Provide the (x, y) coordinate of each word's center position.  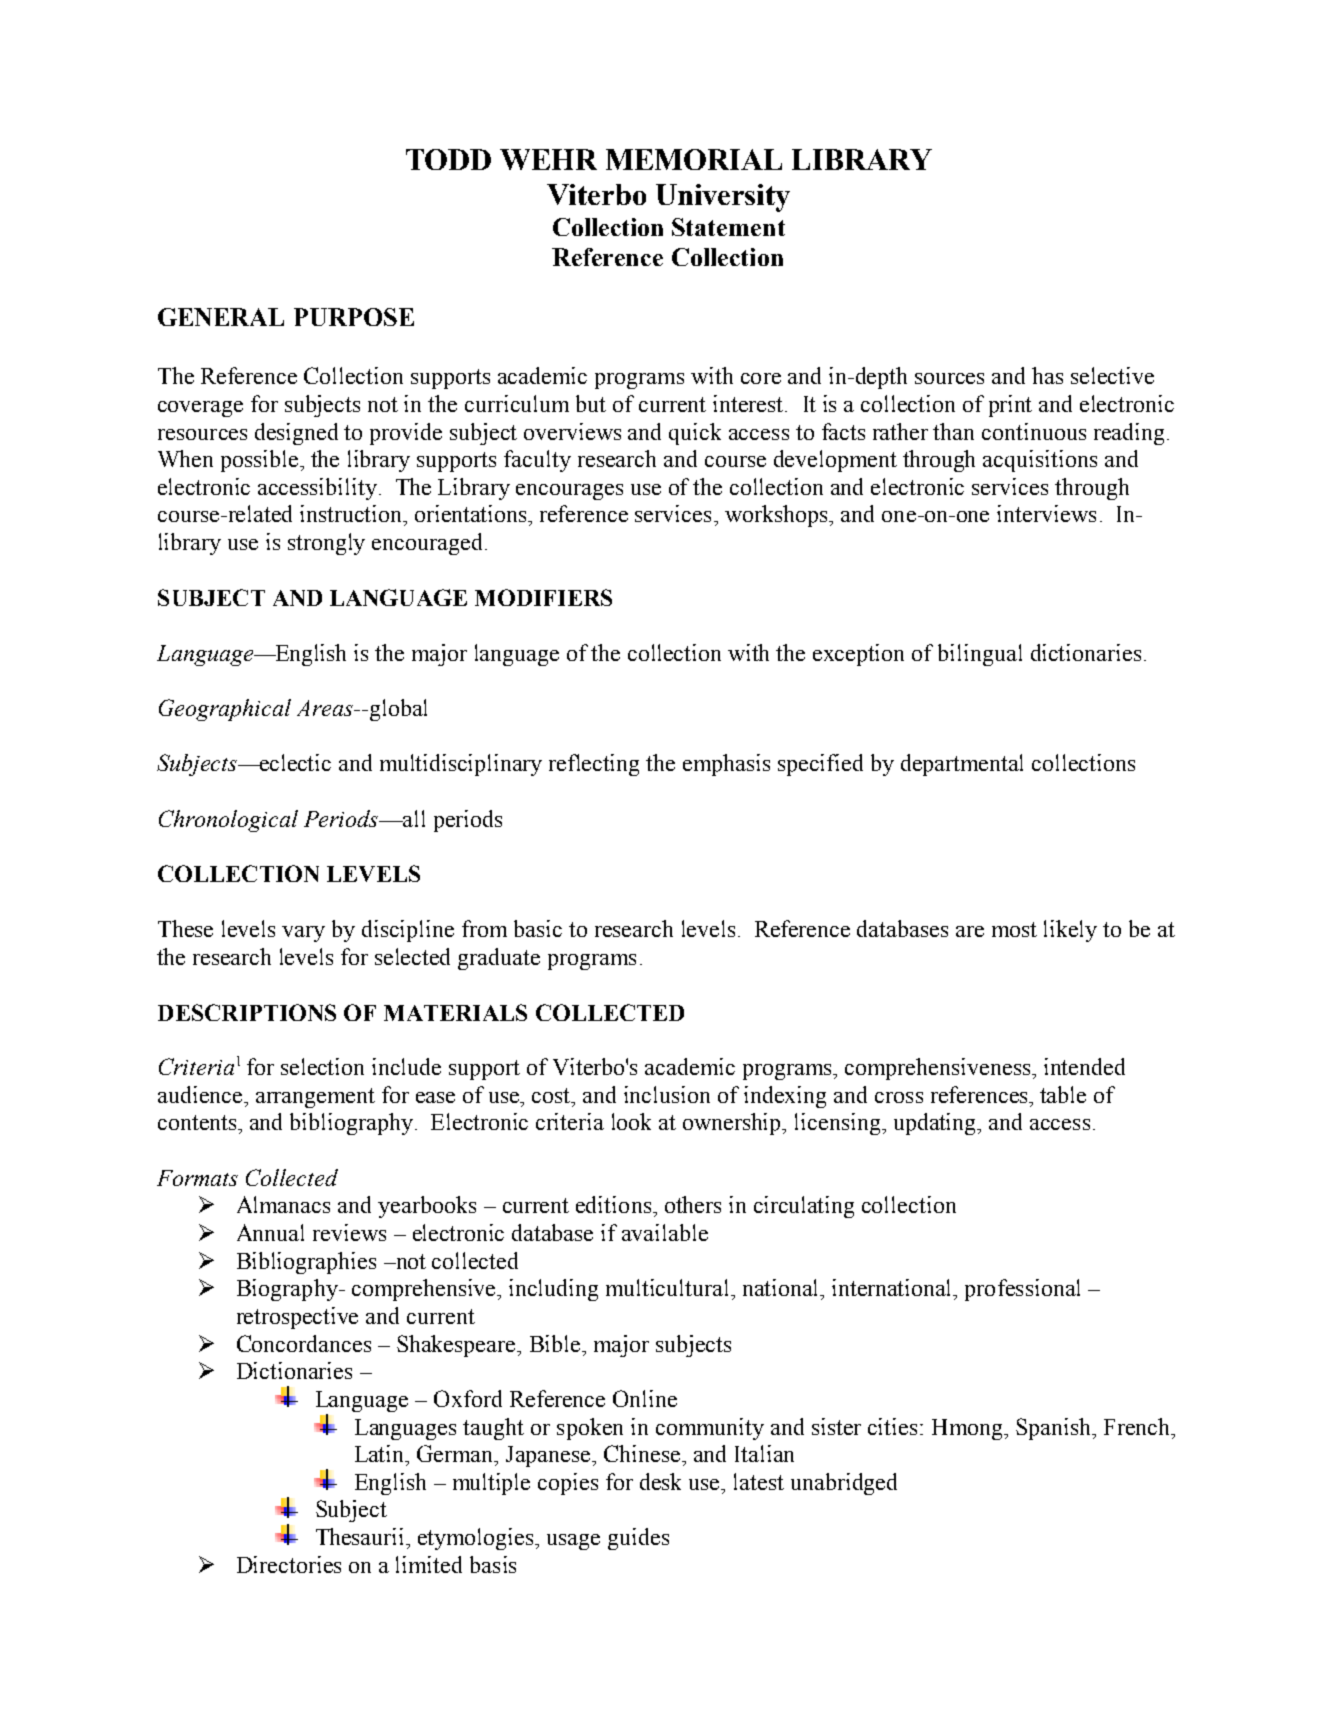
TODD (448, 159)
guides (638, 1539)
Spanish (1055, 1429)
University (723, 198)
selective (1112, 375)
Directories (289, 1564)
